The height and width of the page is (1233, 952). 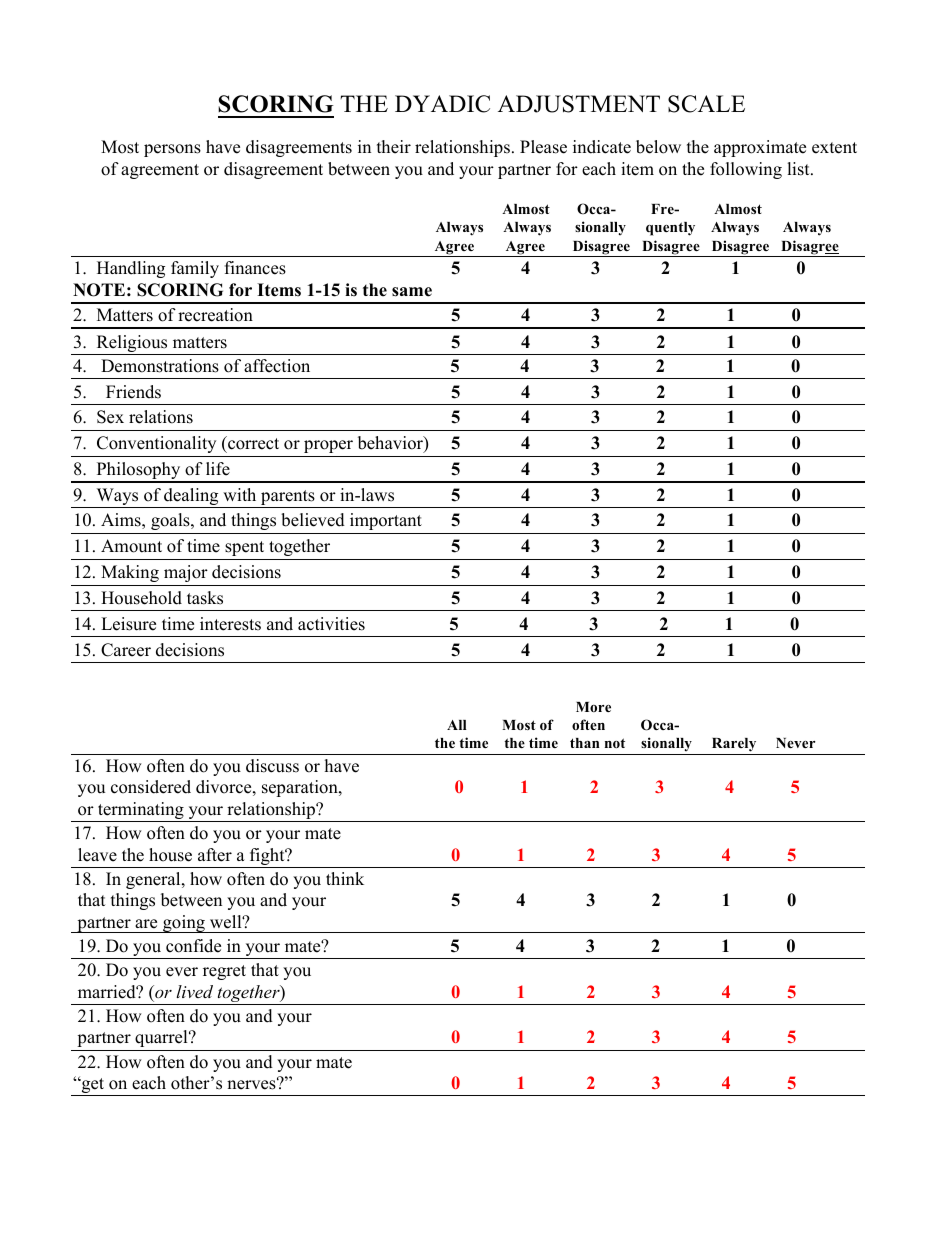 What do you see at coordinates (412, 292) in the page?
I see `same` at bounding box center [412, 292].
